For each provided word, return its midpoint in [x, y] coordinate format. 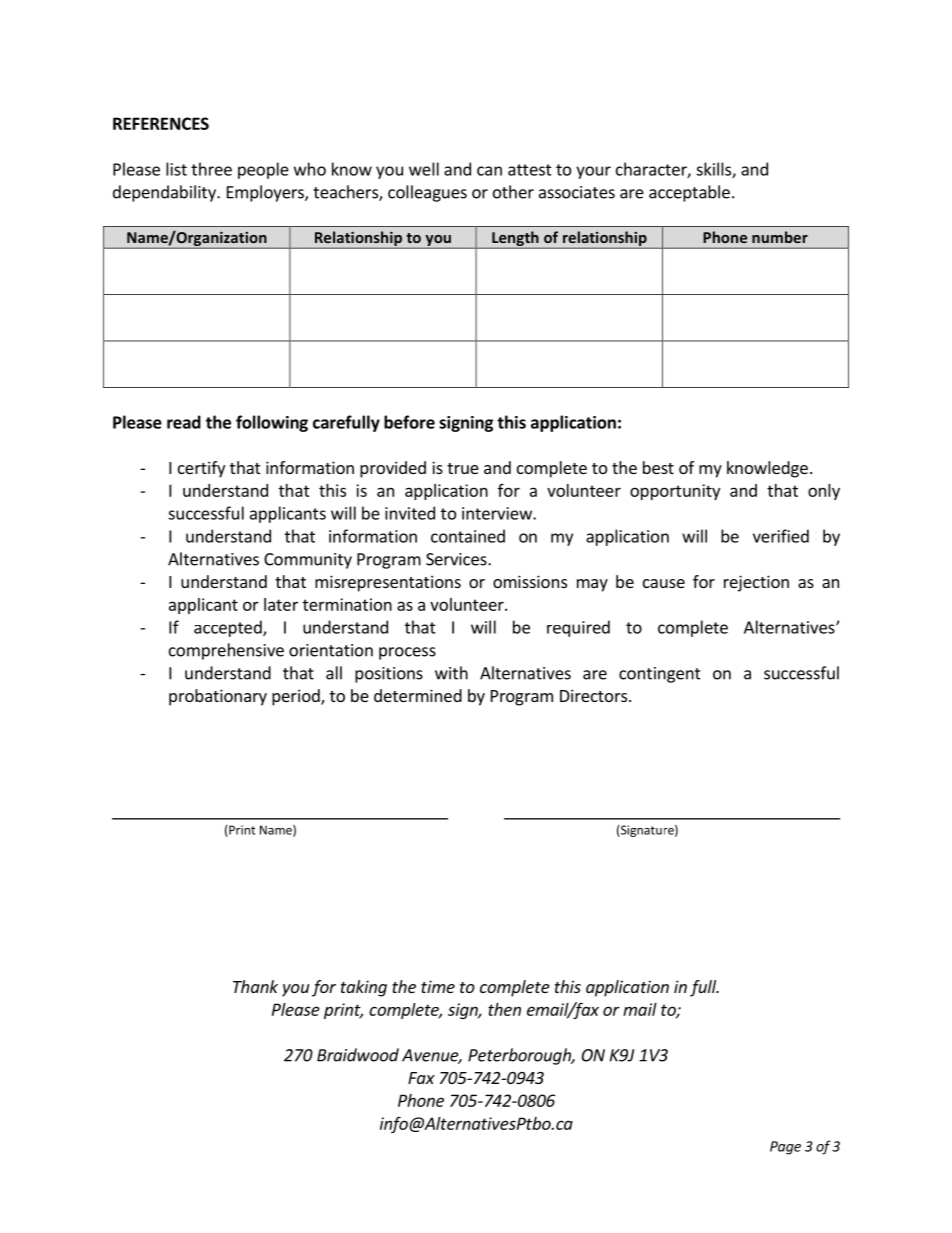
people [263, 170]
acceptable [689, 193]
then [504, 1009]
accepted [229, 628]
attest [530, 170]
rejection [756, 583]
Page [785, 1148]
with [451, 673]
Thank [255, 986]
